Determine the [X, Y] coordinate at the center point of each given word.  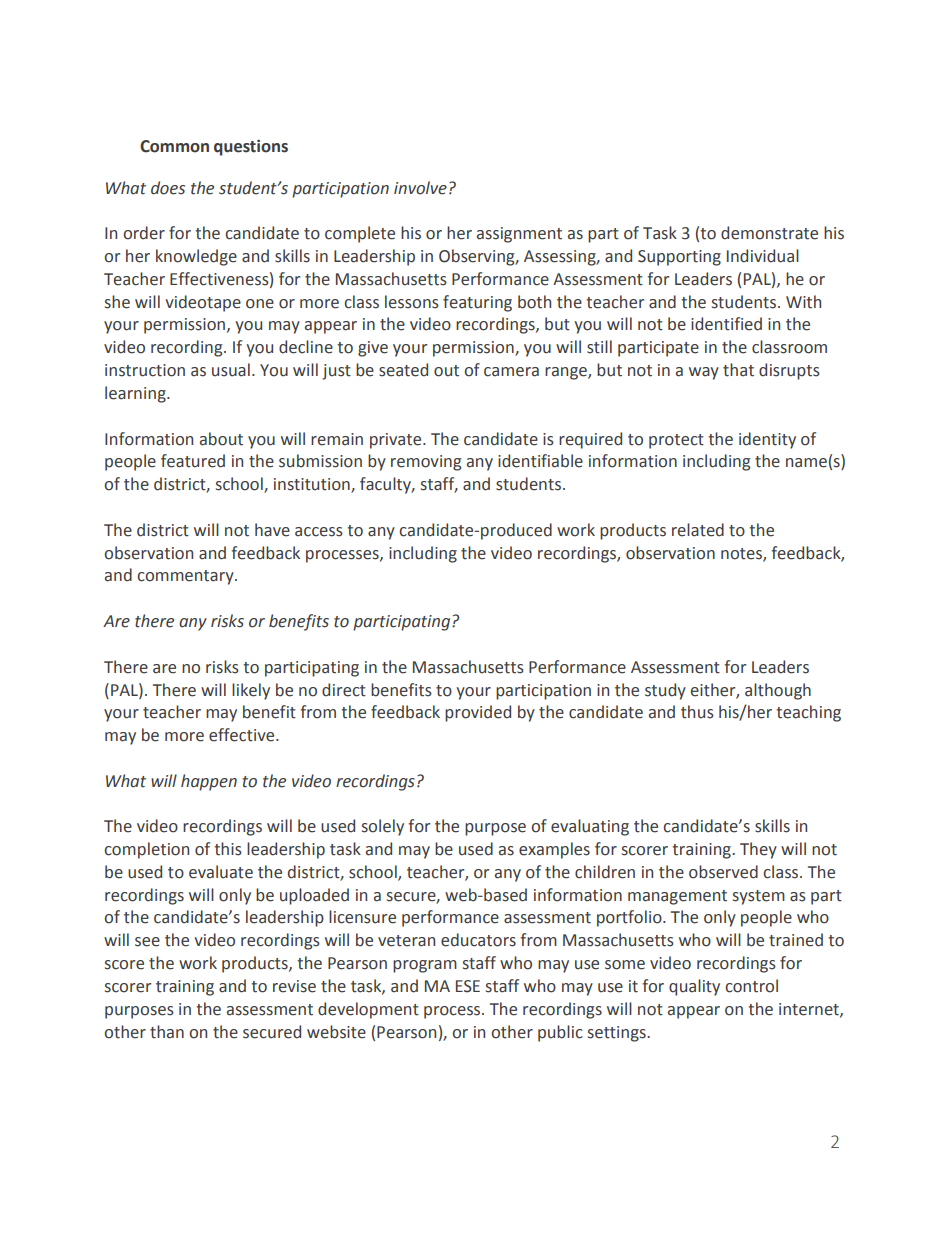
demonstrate [769, 233]
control [751, 986]
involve [420, 188]
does [168, 188]
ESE [468, 986]
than [167, 1032]
